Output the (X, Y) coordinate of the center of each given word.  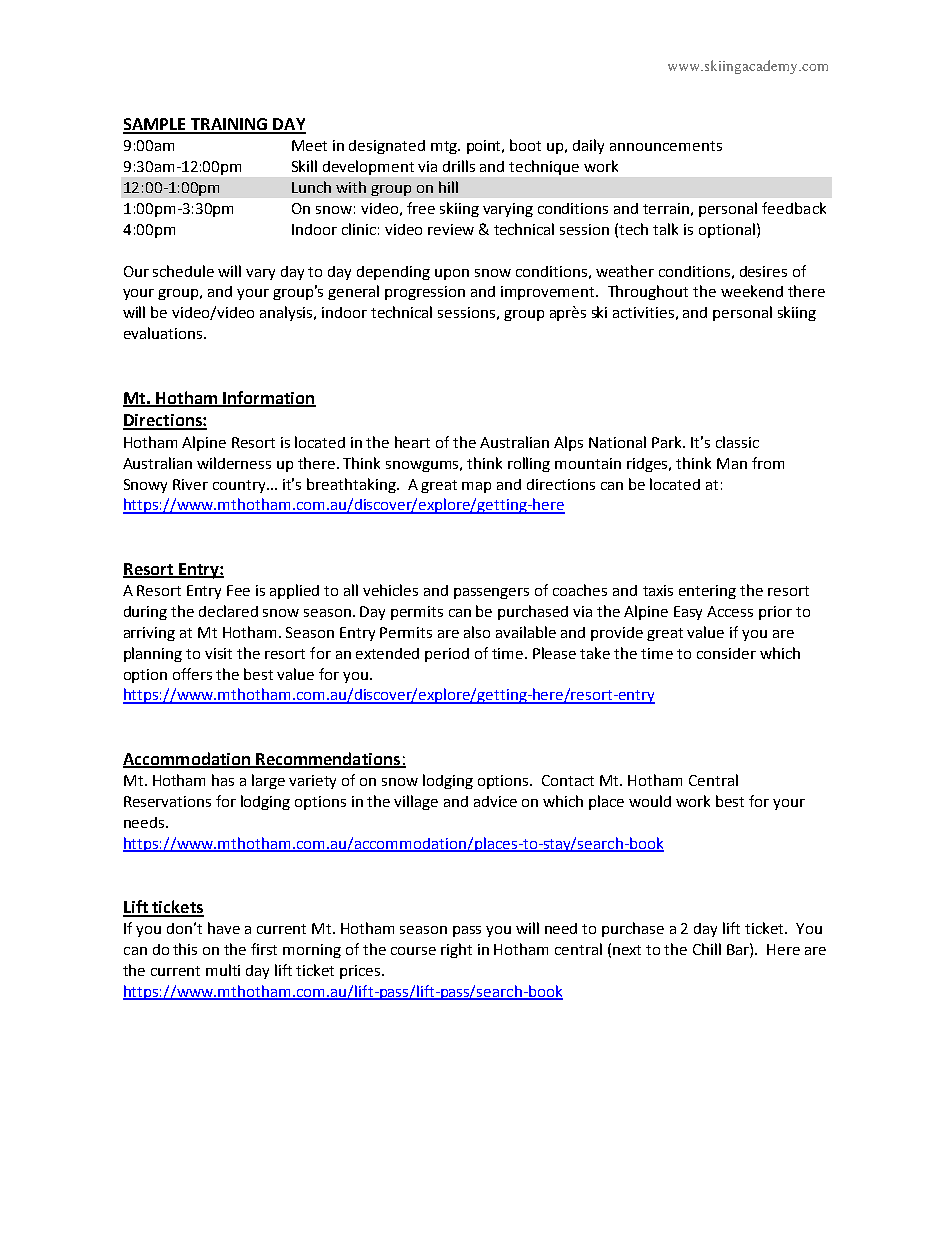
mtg (445, 147)
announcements (666, 146)
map (476, 487)
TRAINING (229, 125)
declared (228, 611)
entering (707, 592)
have (224, 928)
